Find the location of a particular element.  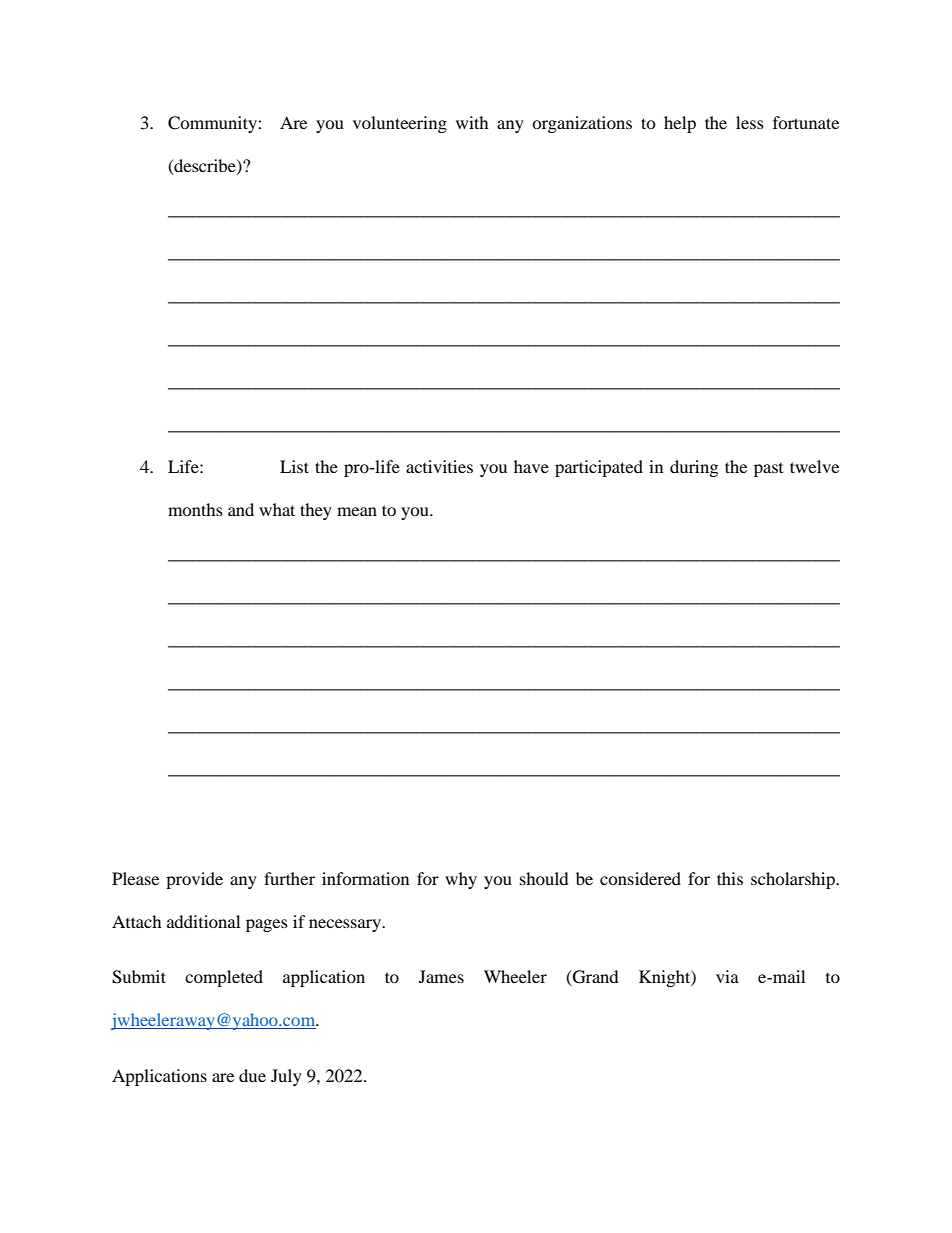

less is located at coordinates (750, 122).
